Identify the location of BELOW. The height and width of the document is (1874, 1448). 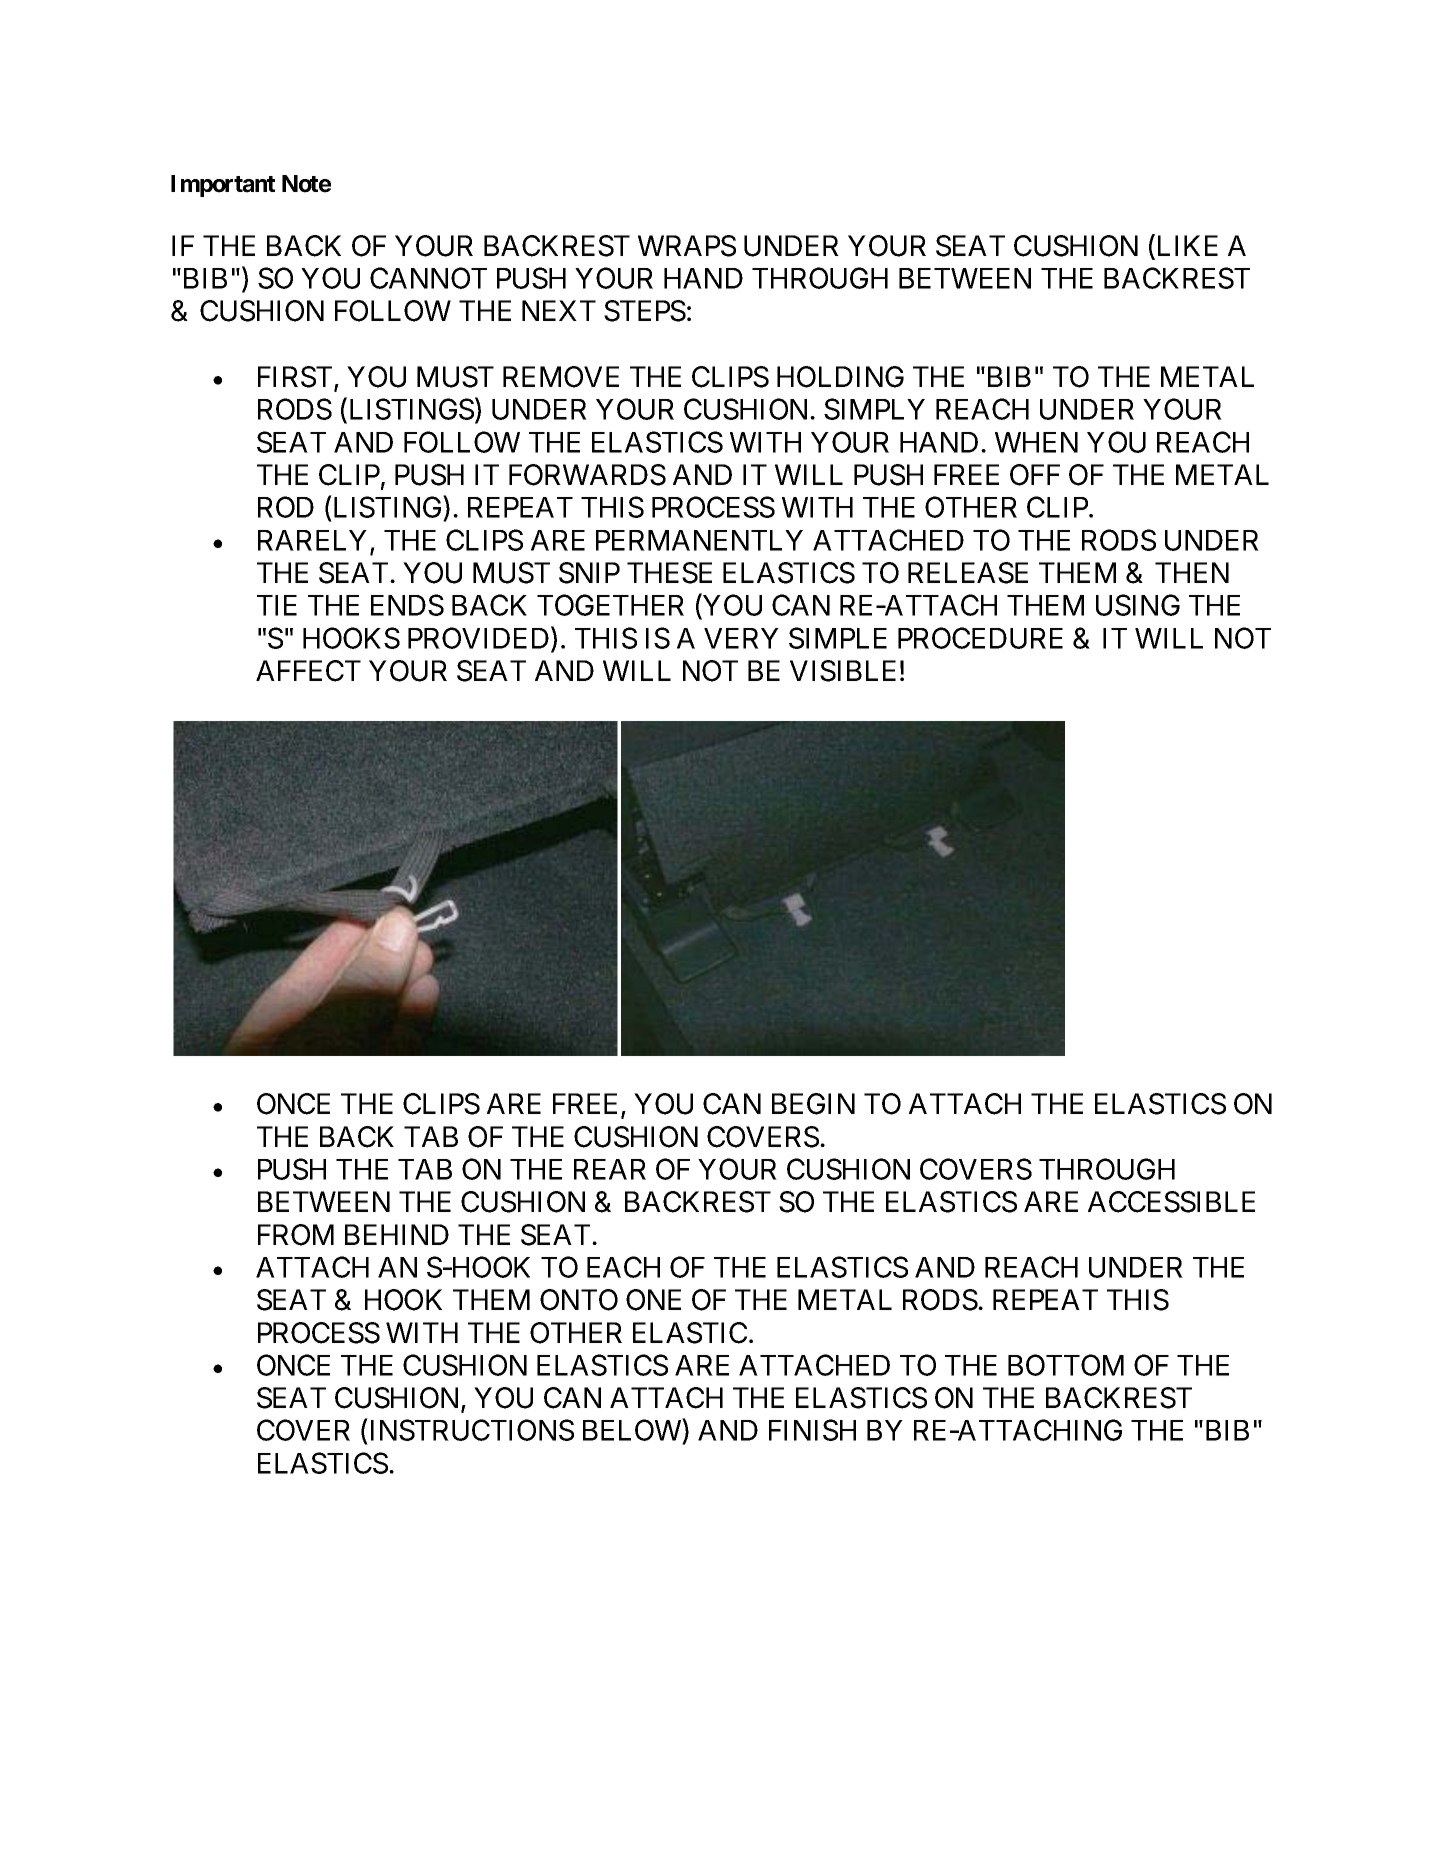
(633, 1431).
